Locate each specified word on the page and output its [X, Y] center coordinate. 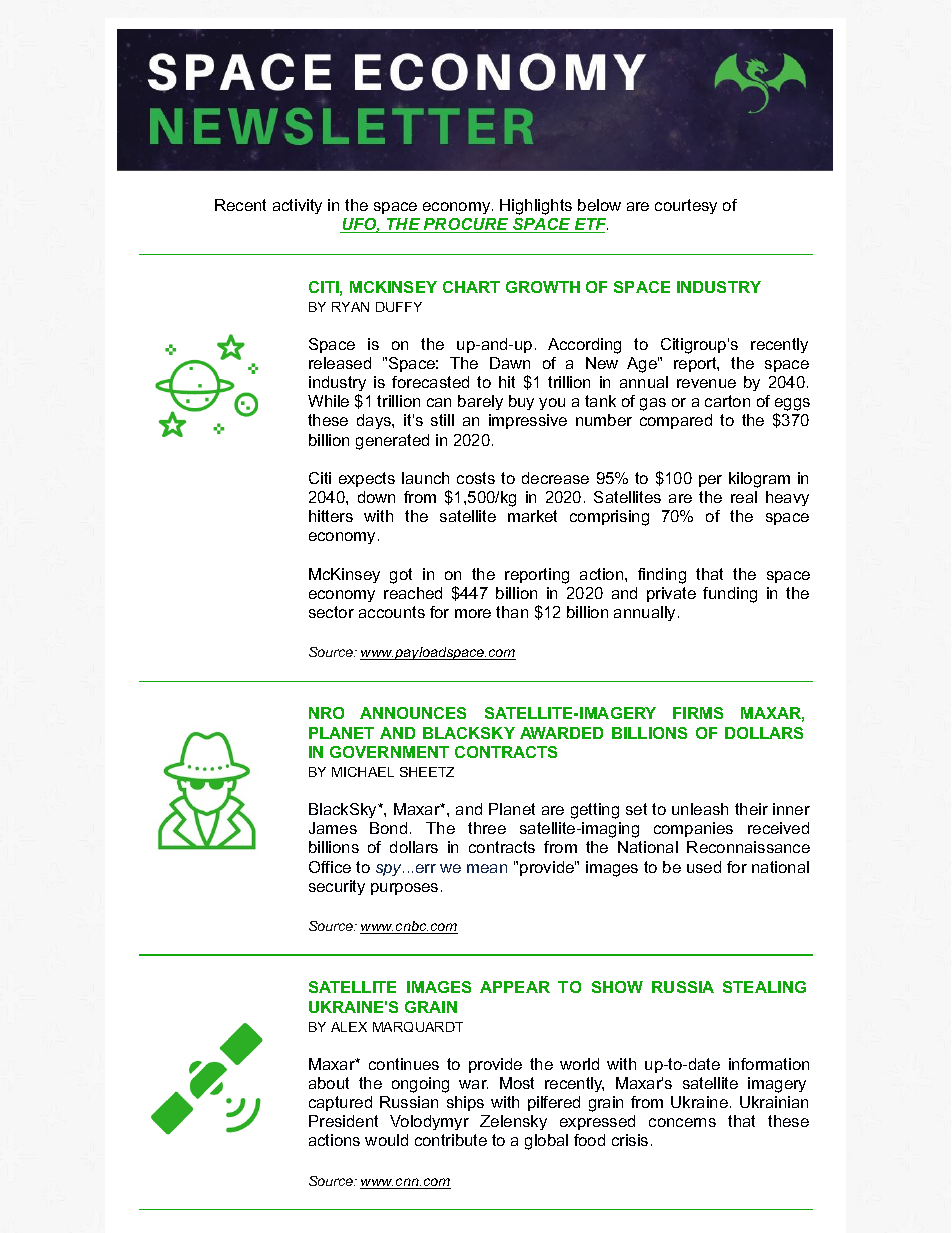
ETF [590, 225]
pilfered [554, 1103]
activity [297, 206]
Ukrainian [774, 1102]
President [343, 1121]
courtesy [686, 206]
